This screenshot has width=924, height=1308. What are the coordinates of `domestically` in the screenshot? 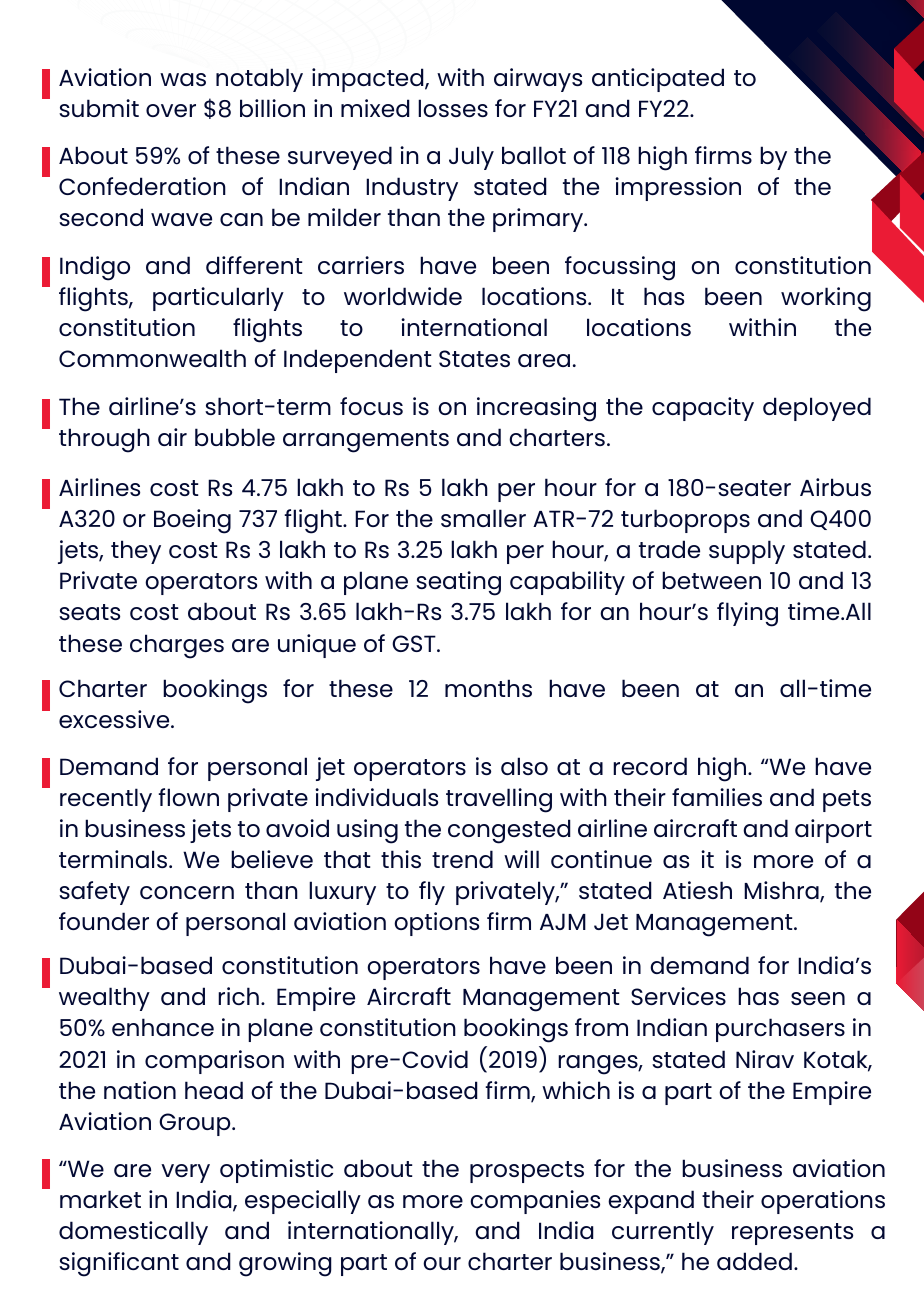 It's located at (133, 1233).
